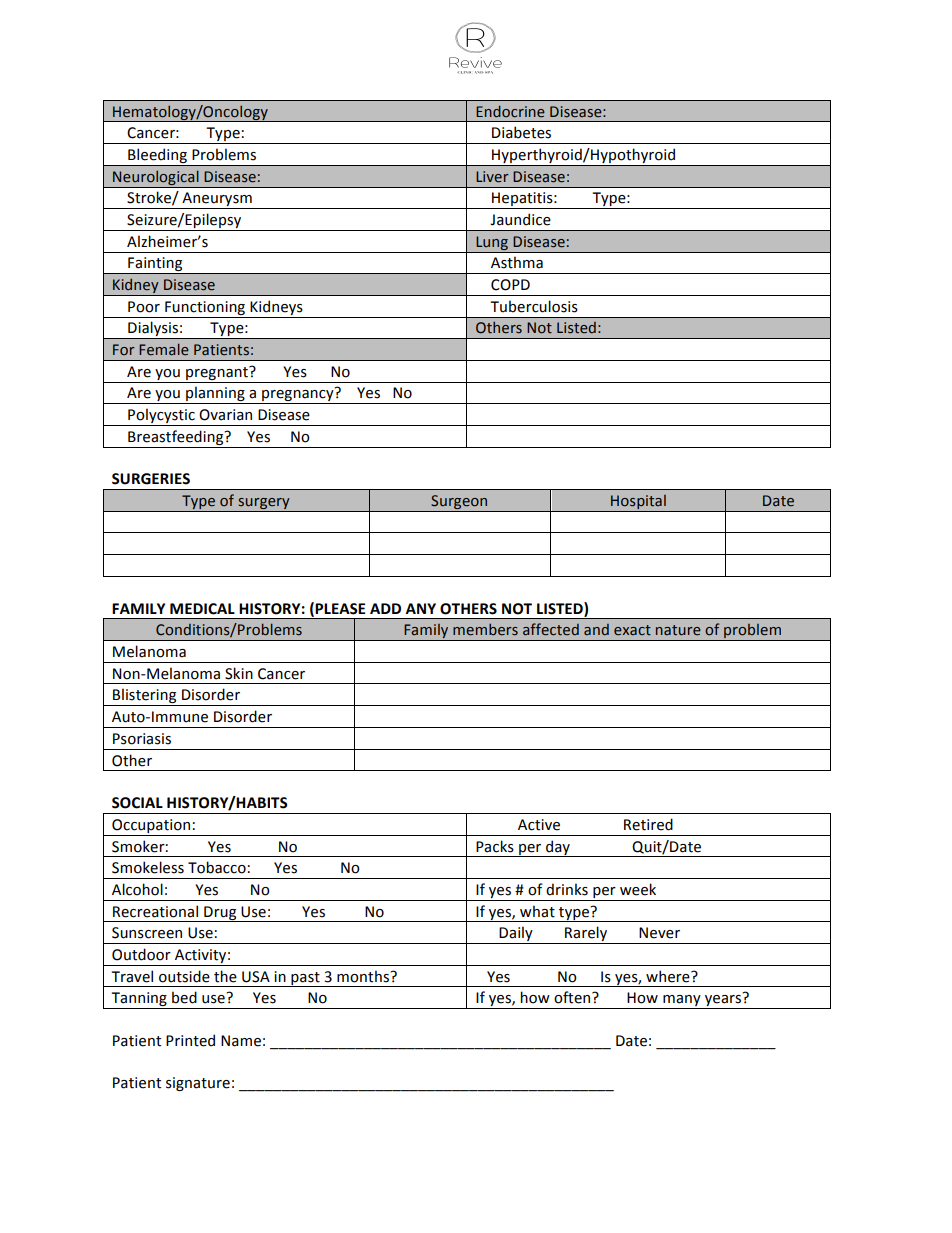 The image size is (952, 1233). I want to click on bed, so click(184, 997).
